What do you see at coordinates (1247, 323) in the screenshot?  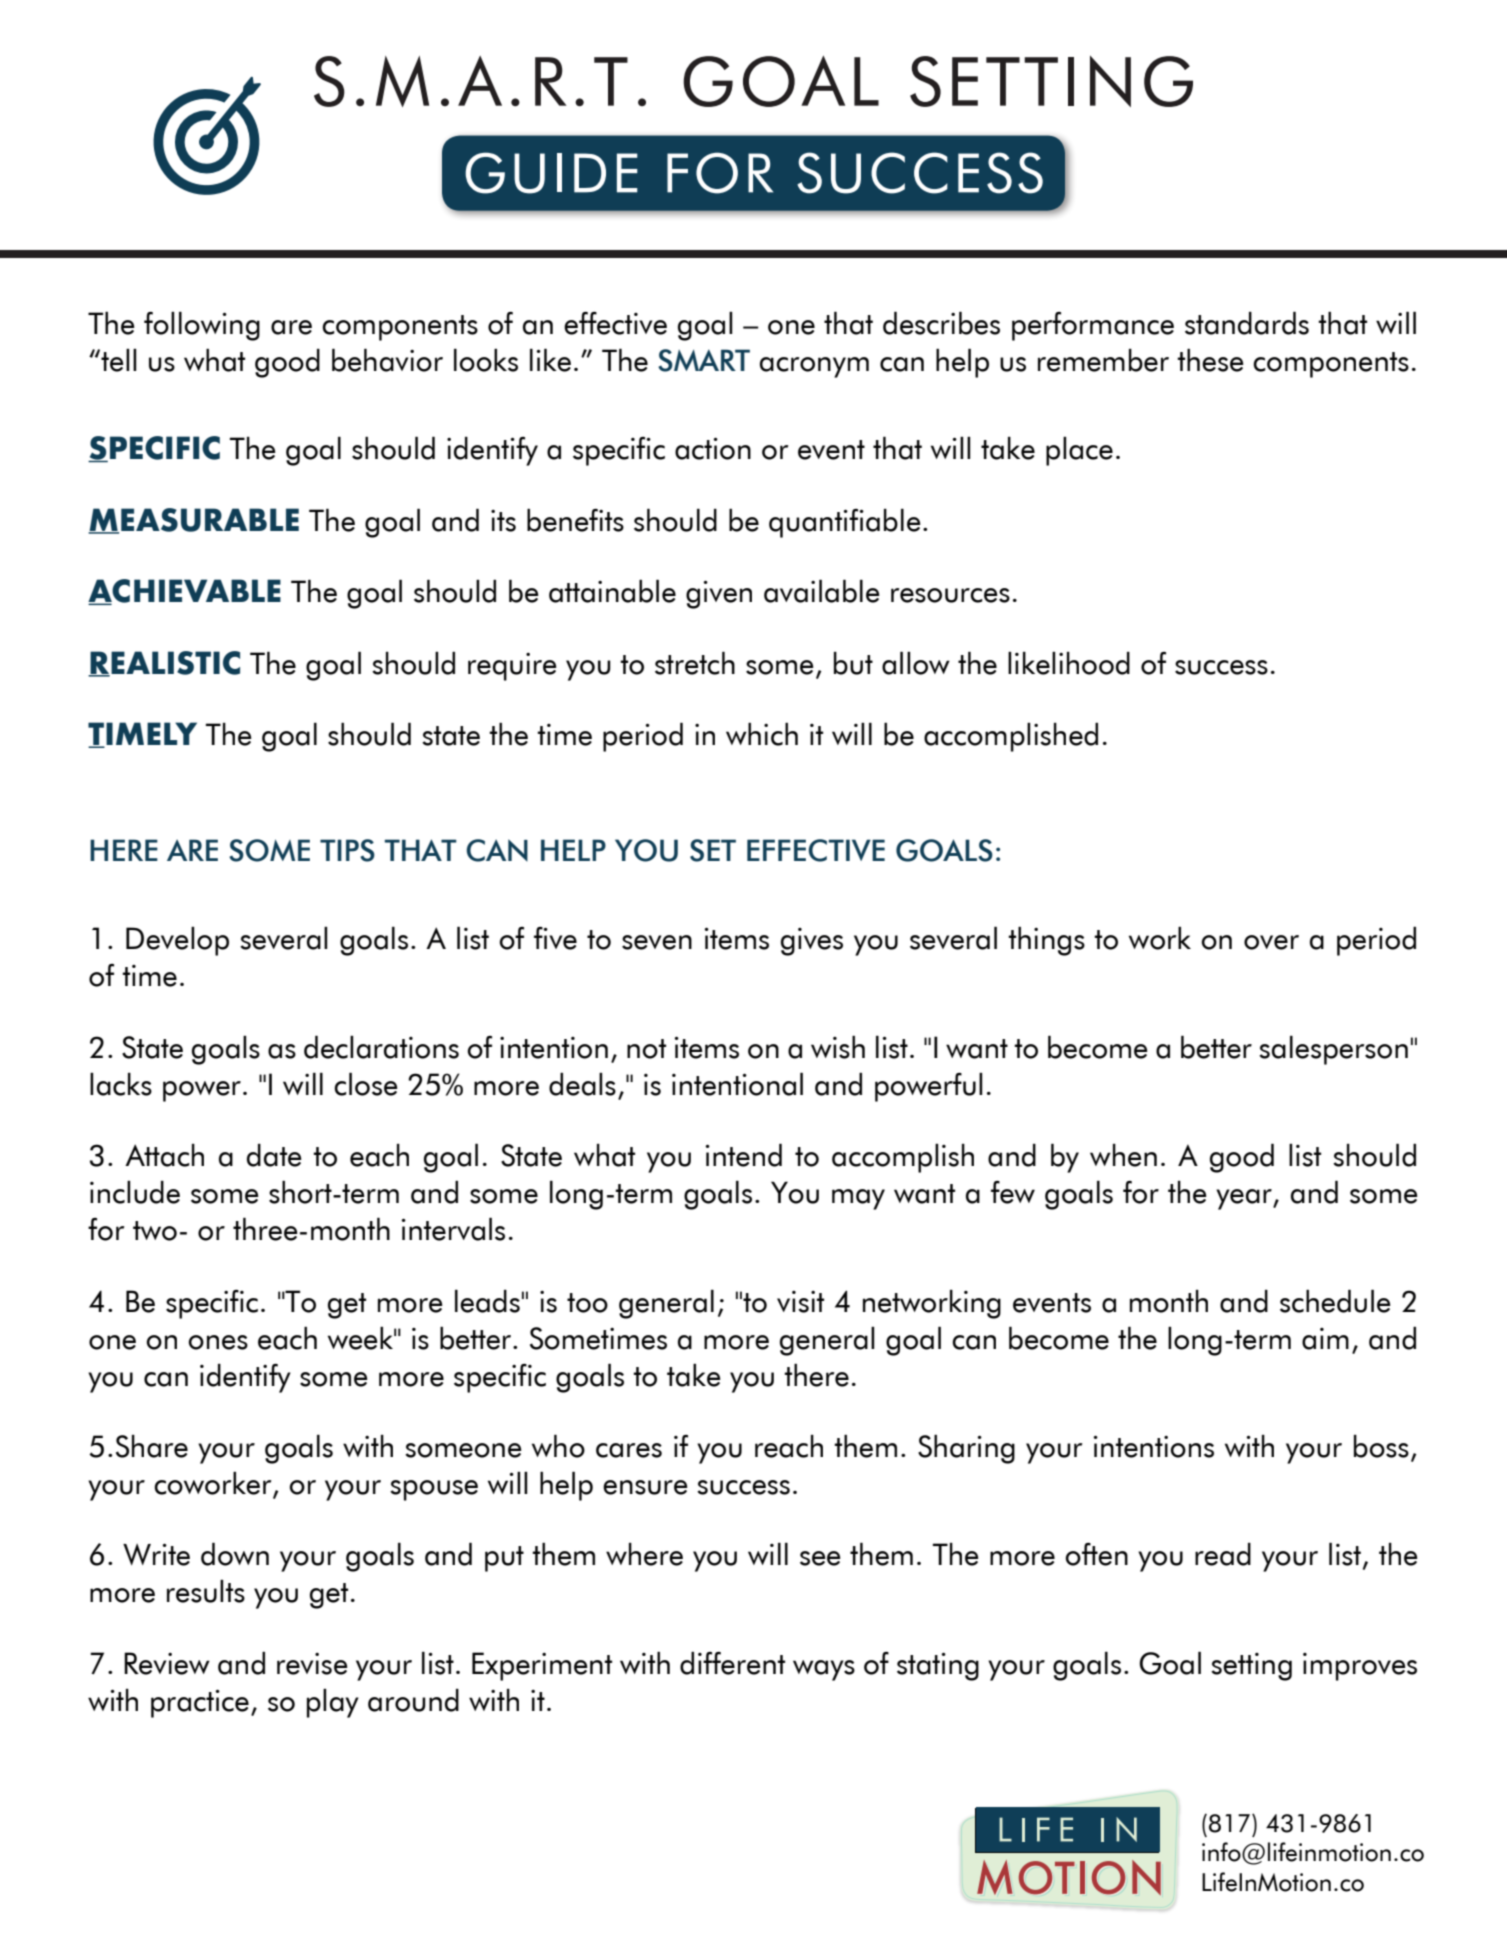 I see `standards` at bounding box center [1247, 323].
